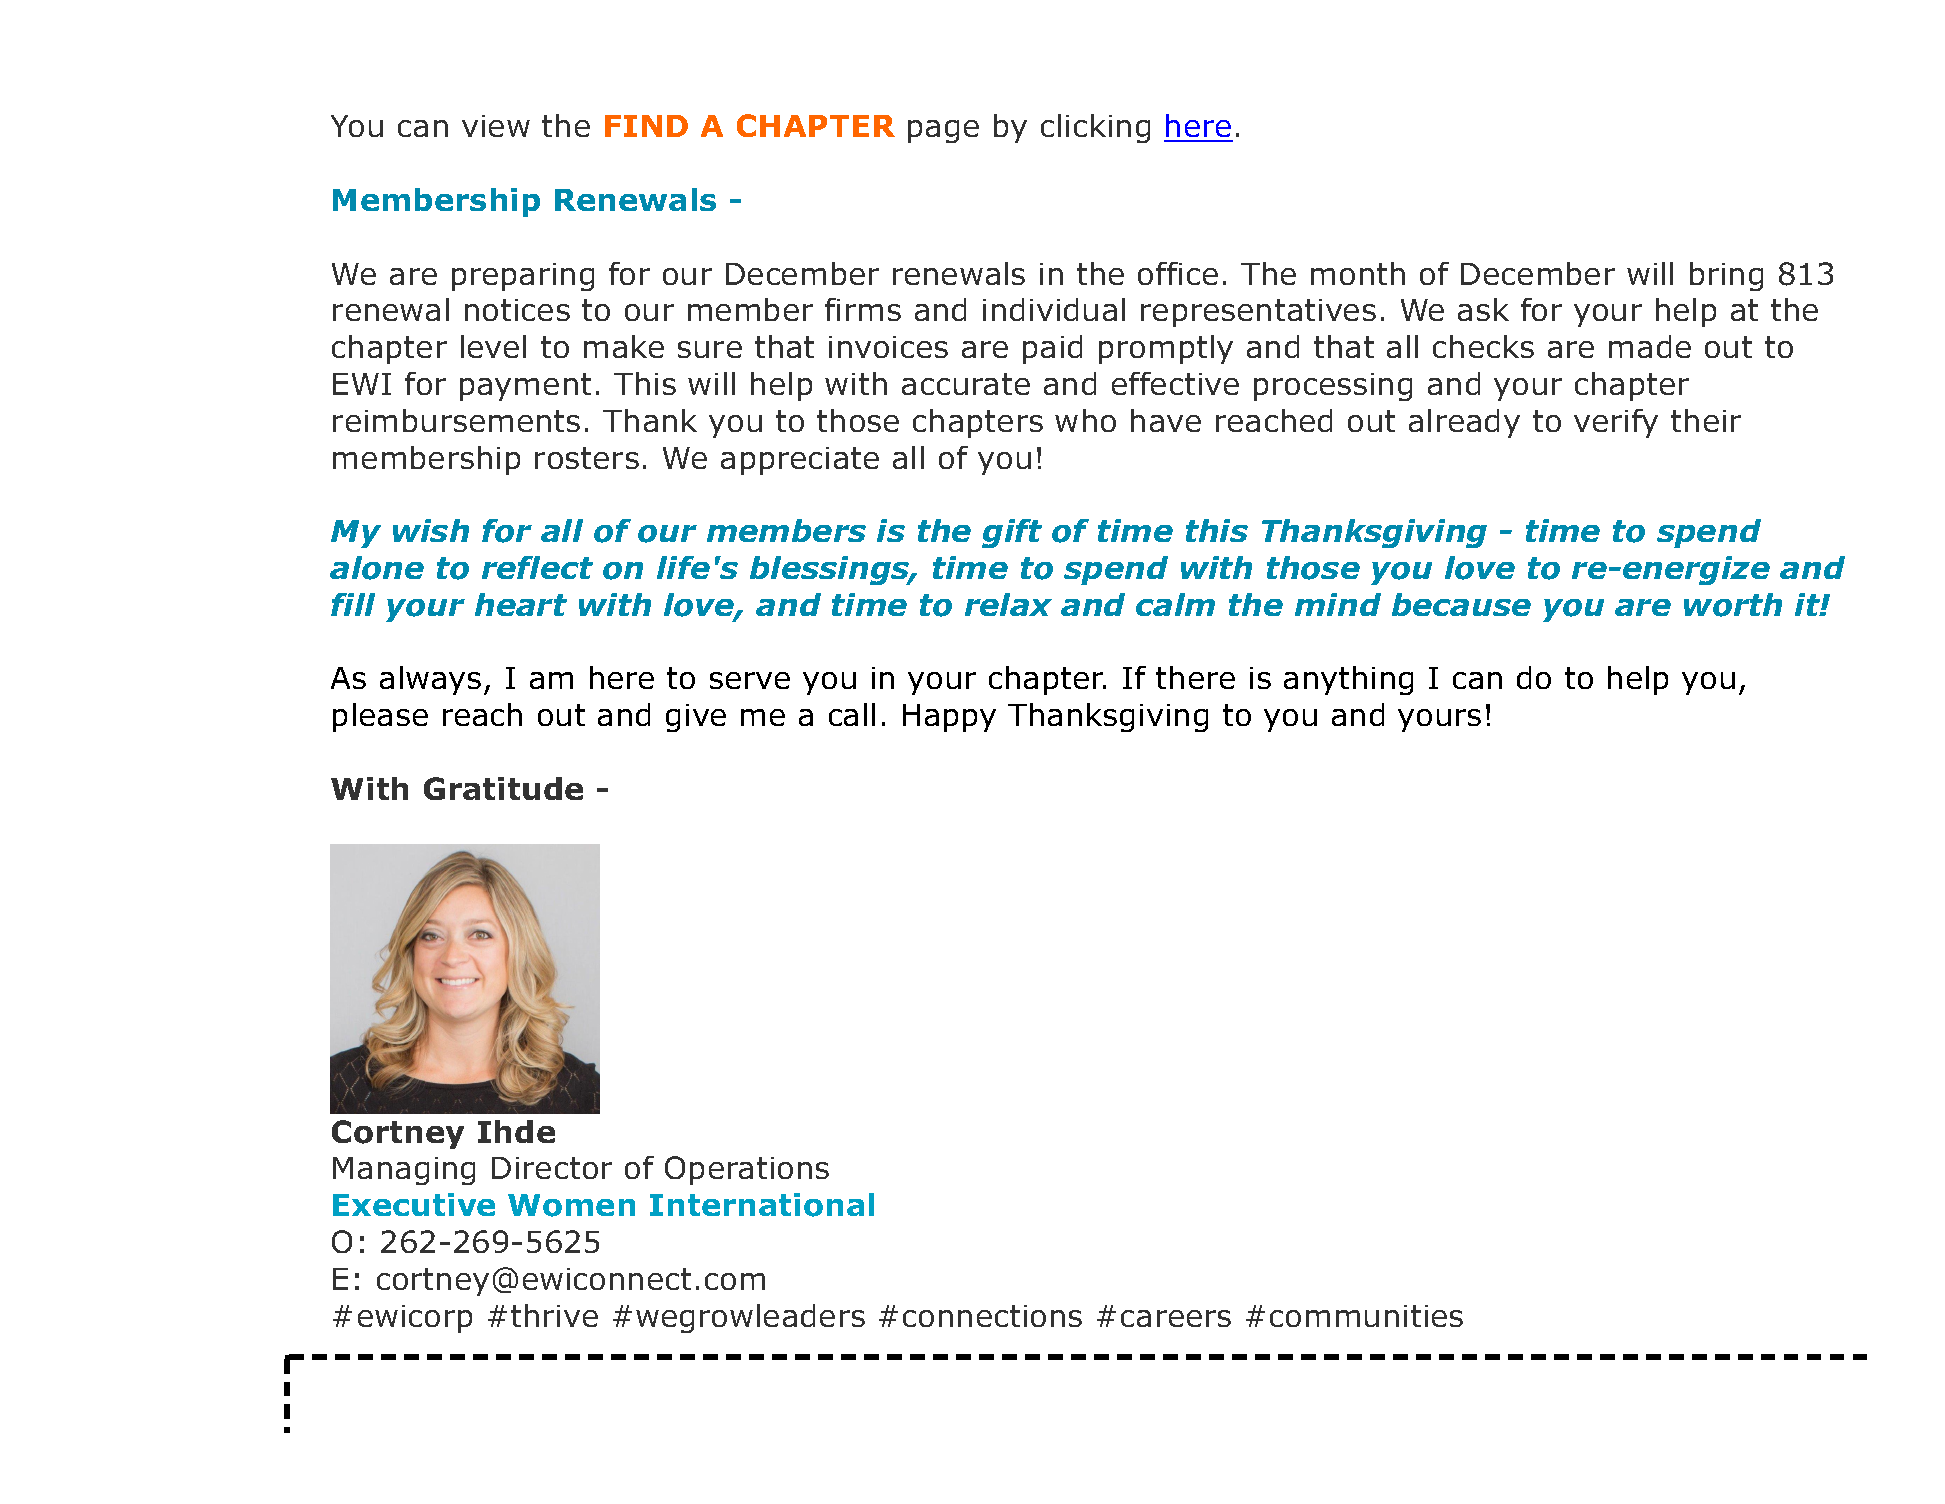  What do you see at coordinates (1348, 680) in the document?
I see `anything` at bounding box center [1348, 680].
